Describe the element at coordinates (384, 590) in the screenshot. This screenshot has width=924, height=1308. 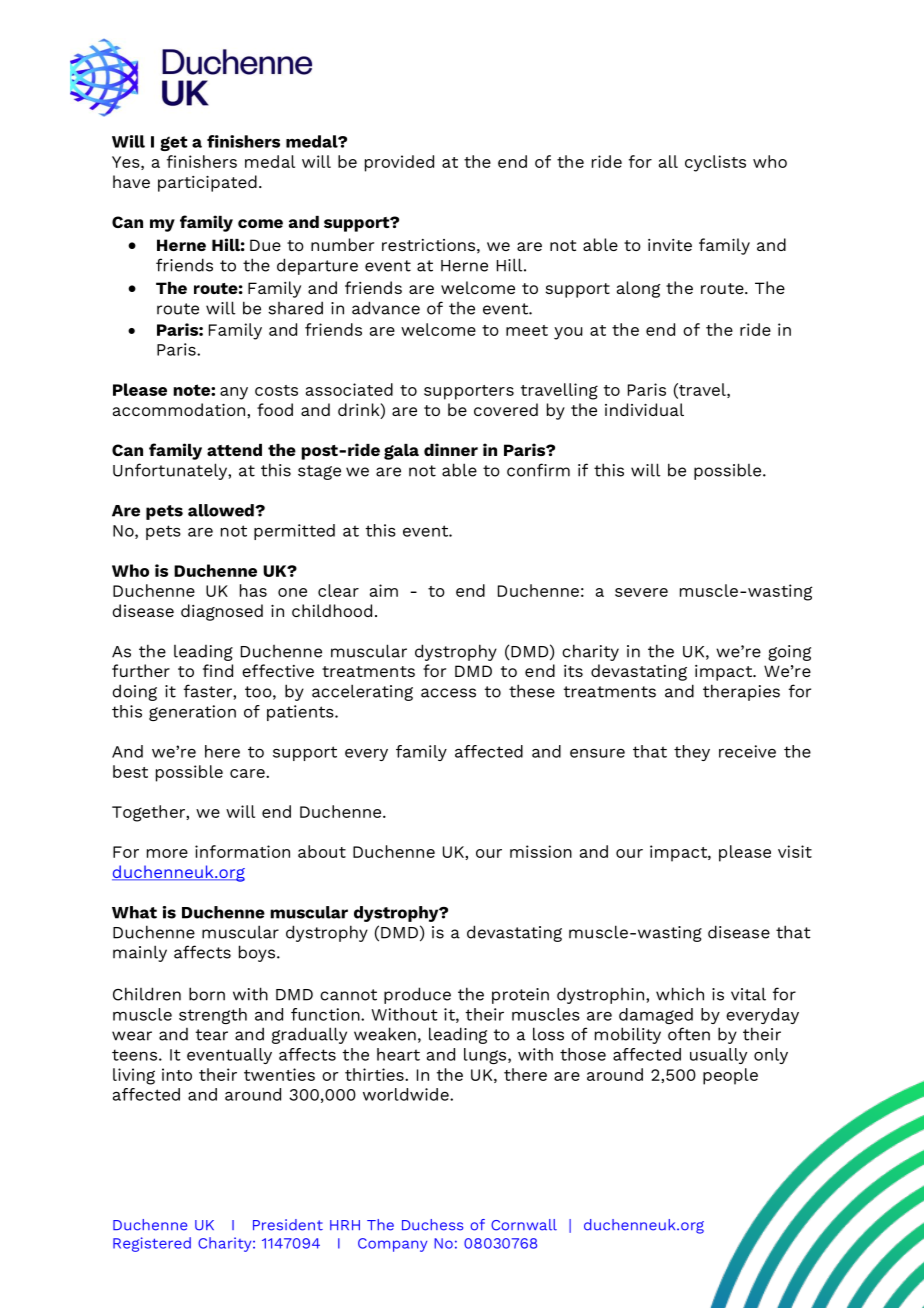
I see `aim` at that location.
